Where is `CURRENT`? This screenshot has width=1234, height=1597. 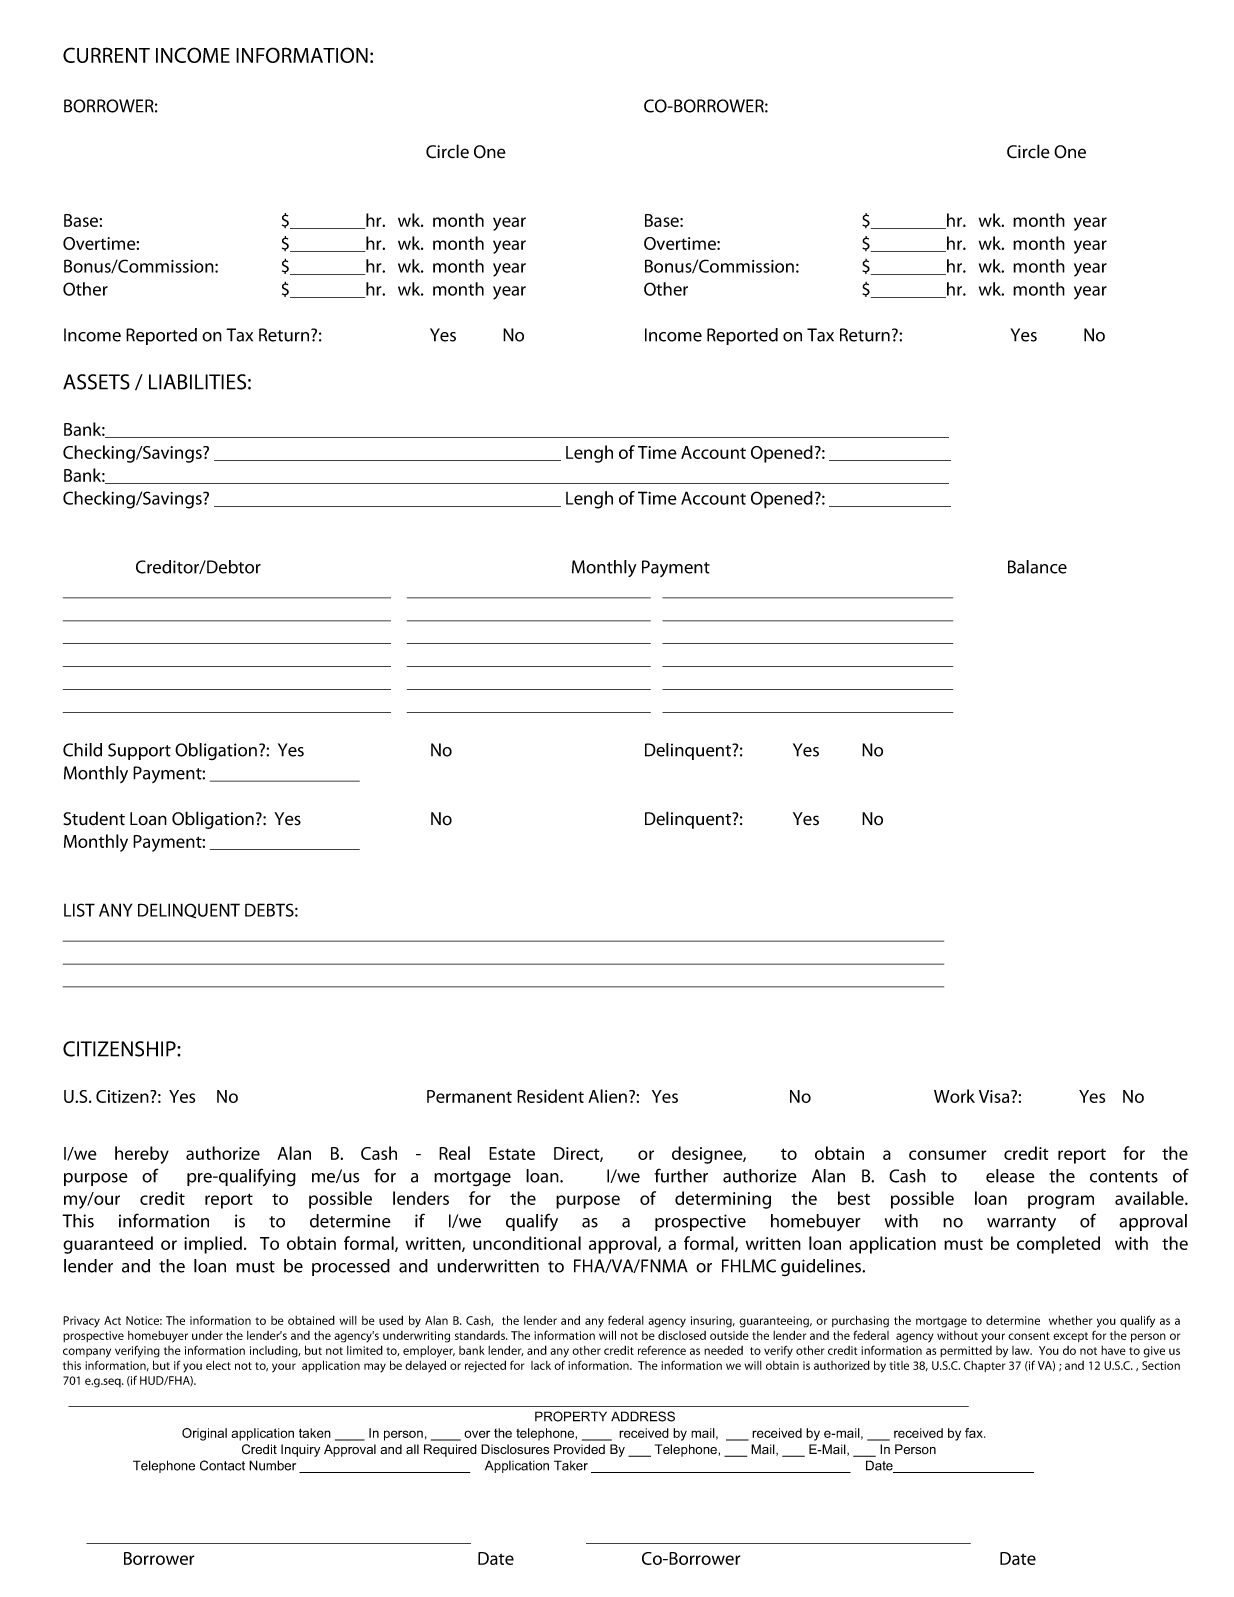 CURRENT is located at coordinates (106, 55).
